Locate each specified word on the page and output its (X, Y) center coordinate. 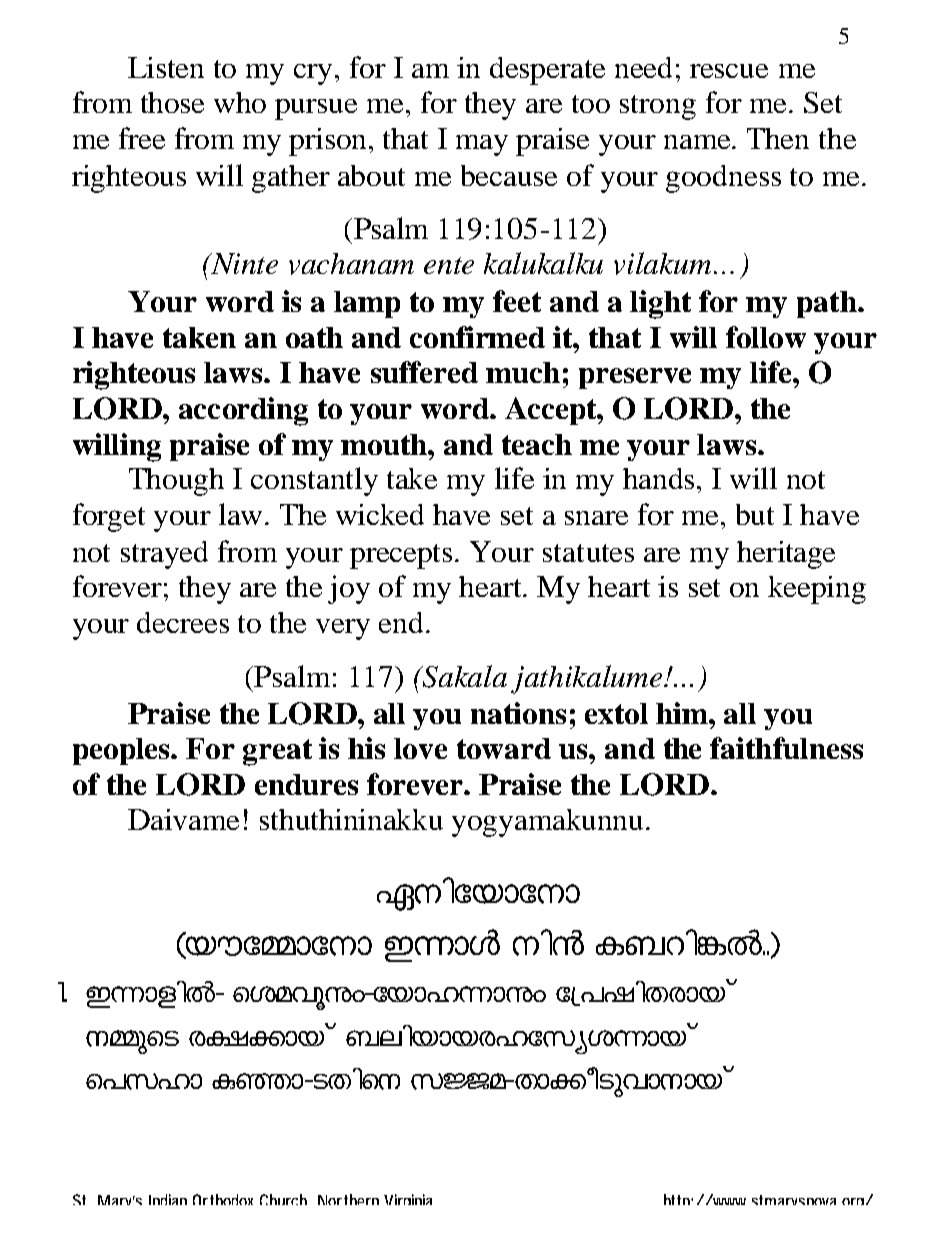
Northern (348, 1199)
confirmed (477, 337)
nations (518, 713)
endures (306, 784)
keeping (817, 590)
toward (504, 748)
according (243, 411)
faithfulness (786, 748)
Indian (168, 1199)
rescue (729, 71)
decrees (183, 622)
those (172, 102)
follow (766, 337)
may (482, 145)
